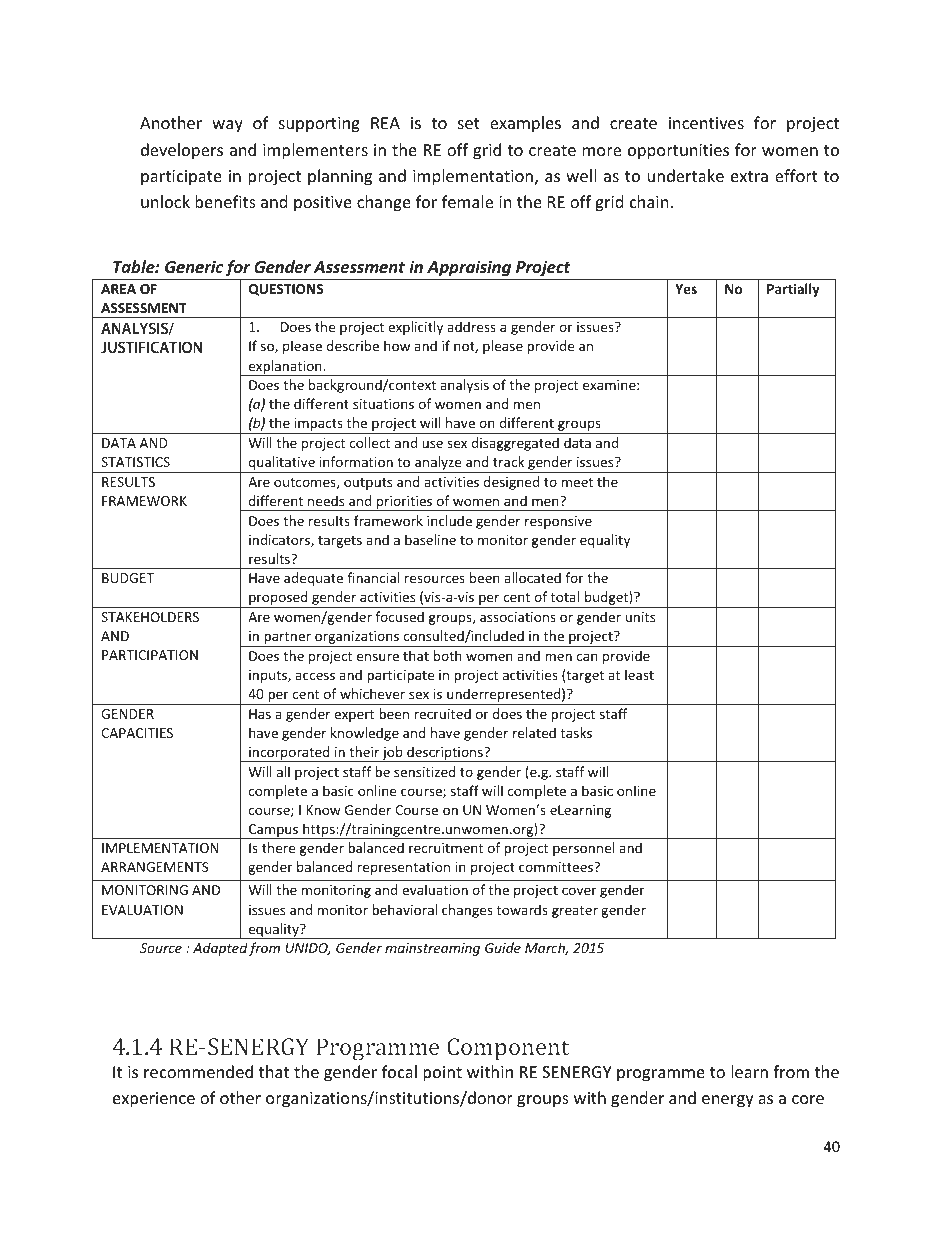 The height and width of the page is (1233, 952). I want to click on Yes, so click(686, 289).
